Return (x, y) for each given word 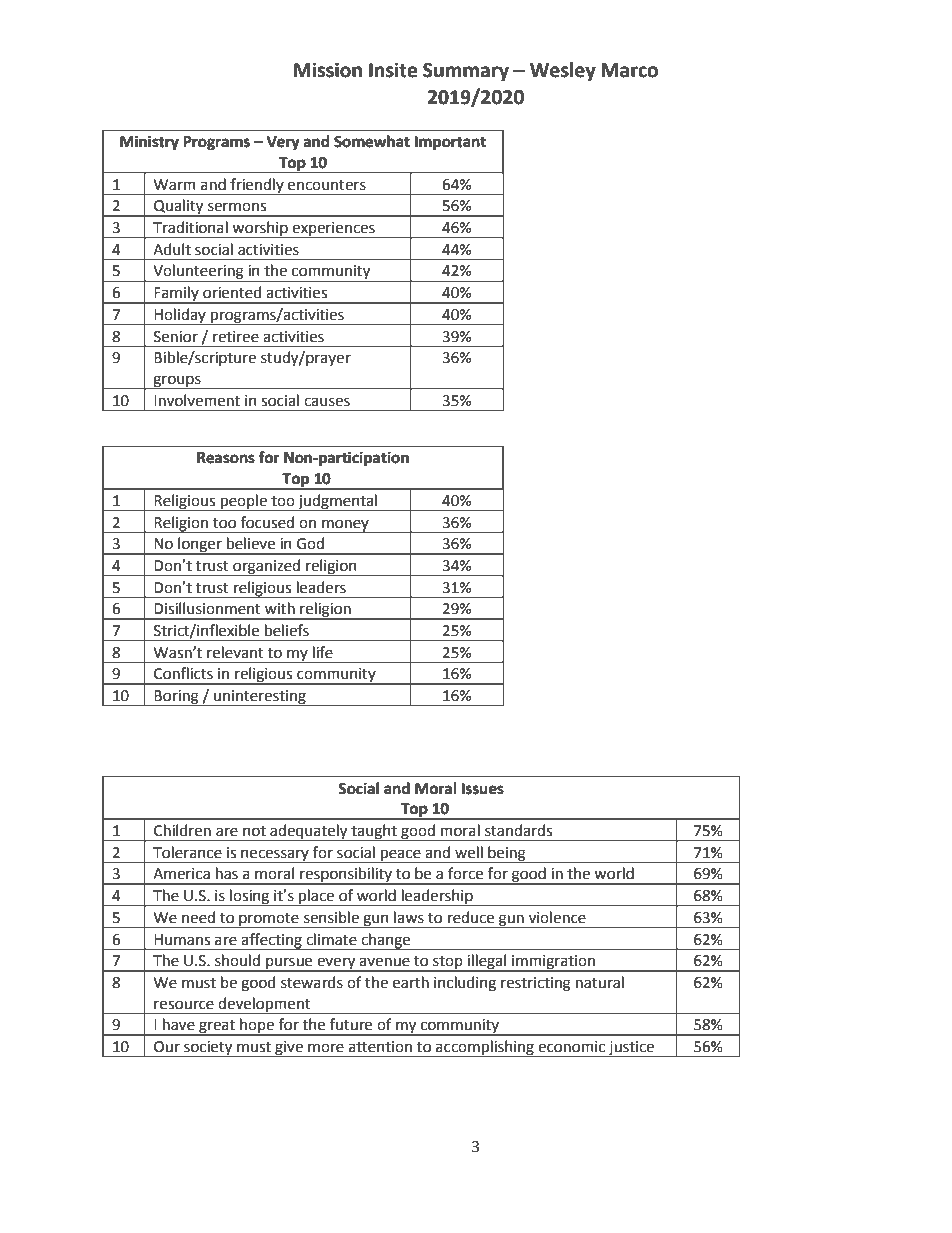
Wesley (563, 71)
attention (380, 1047)
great (217, 1028)
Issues (483, 789)
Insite (393, 70)
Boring (177, 698)
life (323, 652)
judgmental (337, 502)
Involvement (197, 400)
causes (327, 402)
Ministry (149, 142)
